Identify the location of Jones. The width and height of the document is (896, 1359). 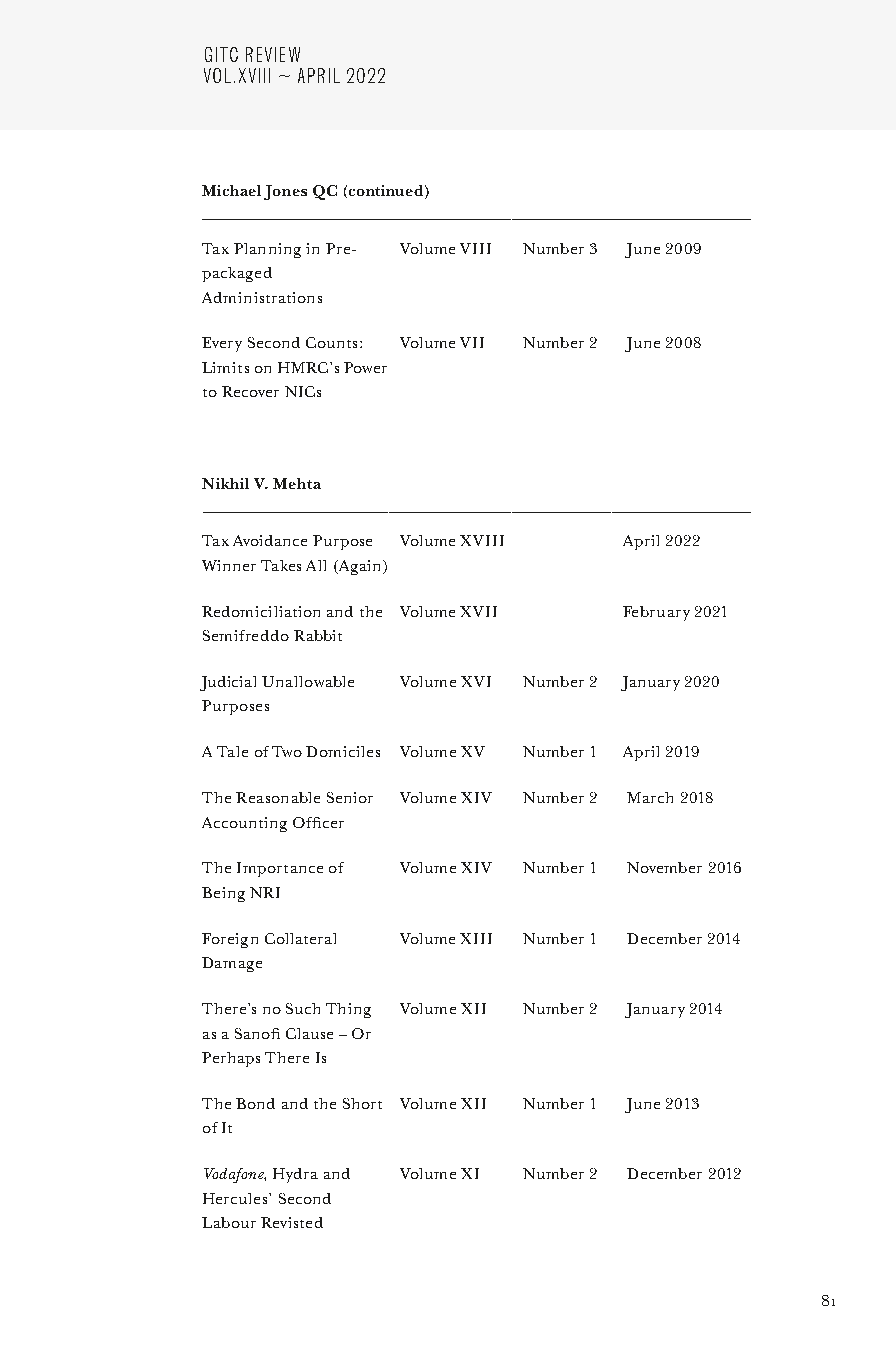
(285, 192).
